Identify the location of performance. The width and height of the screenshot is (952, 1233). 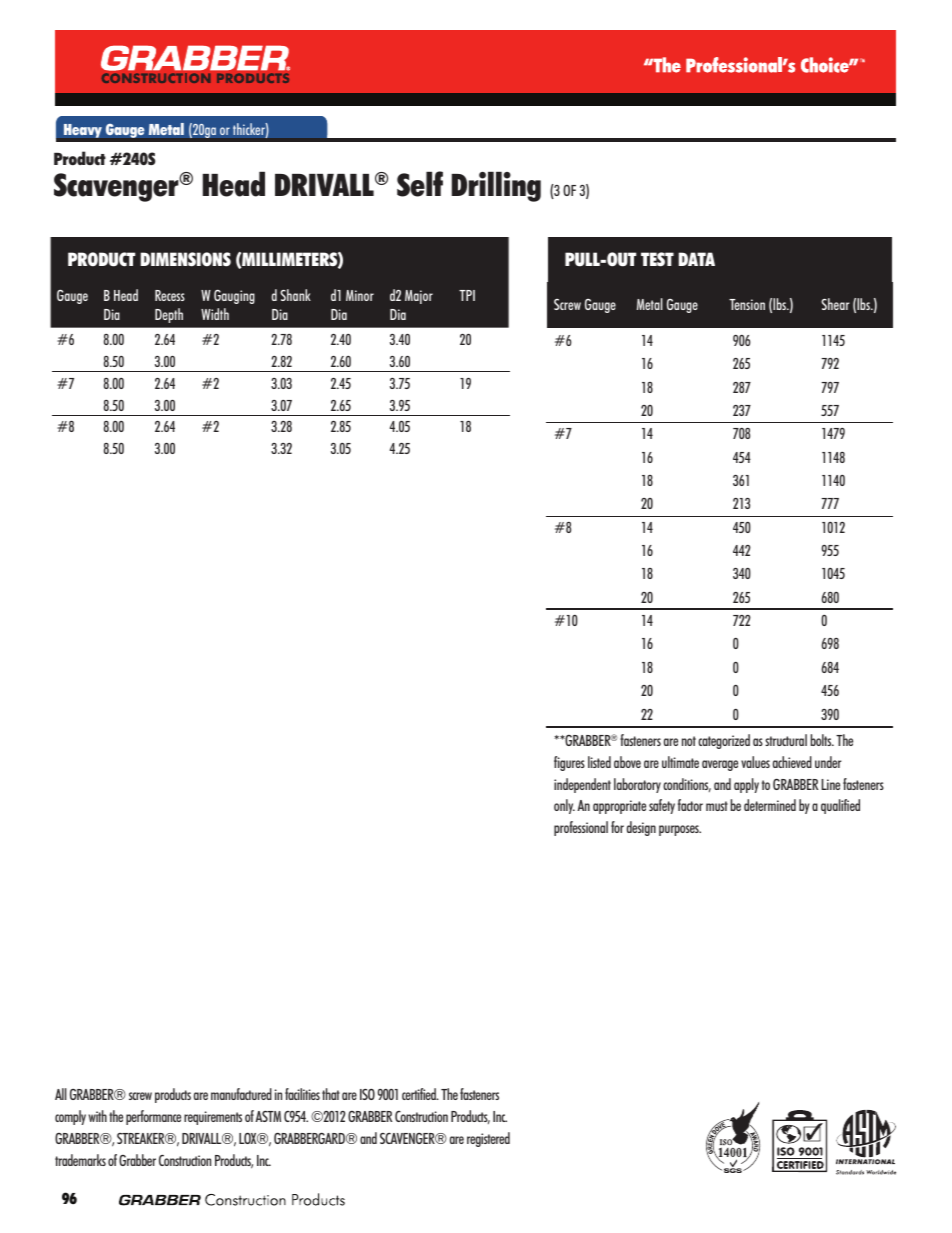
(153, 1117).
